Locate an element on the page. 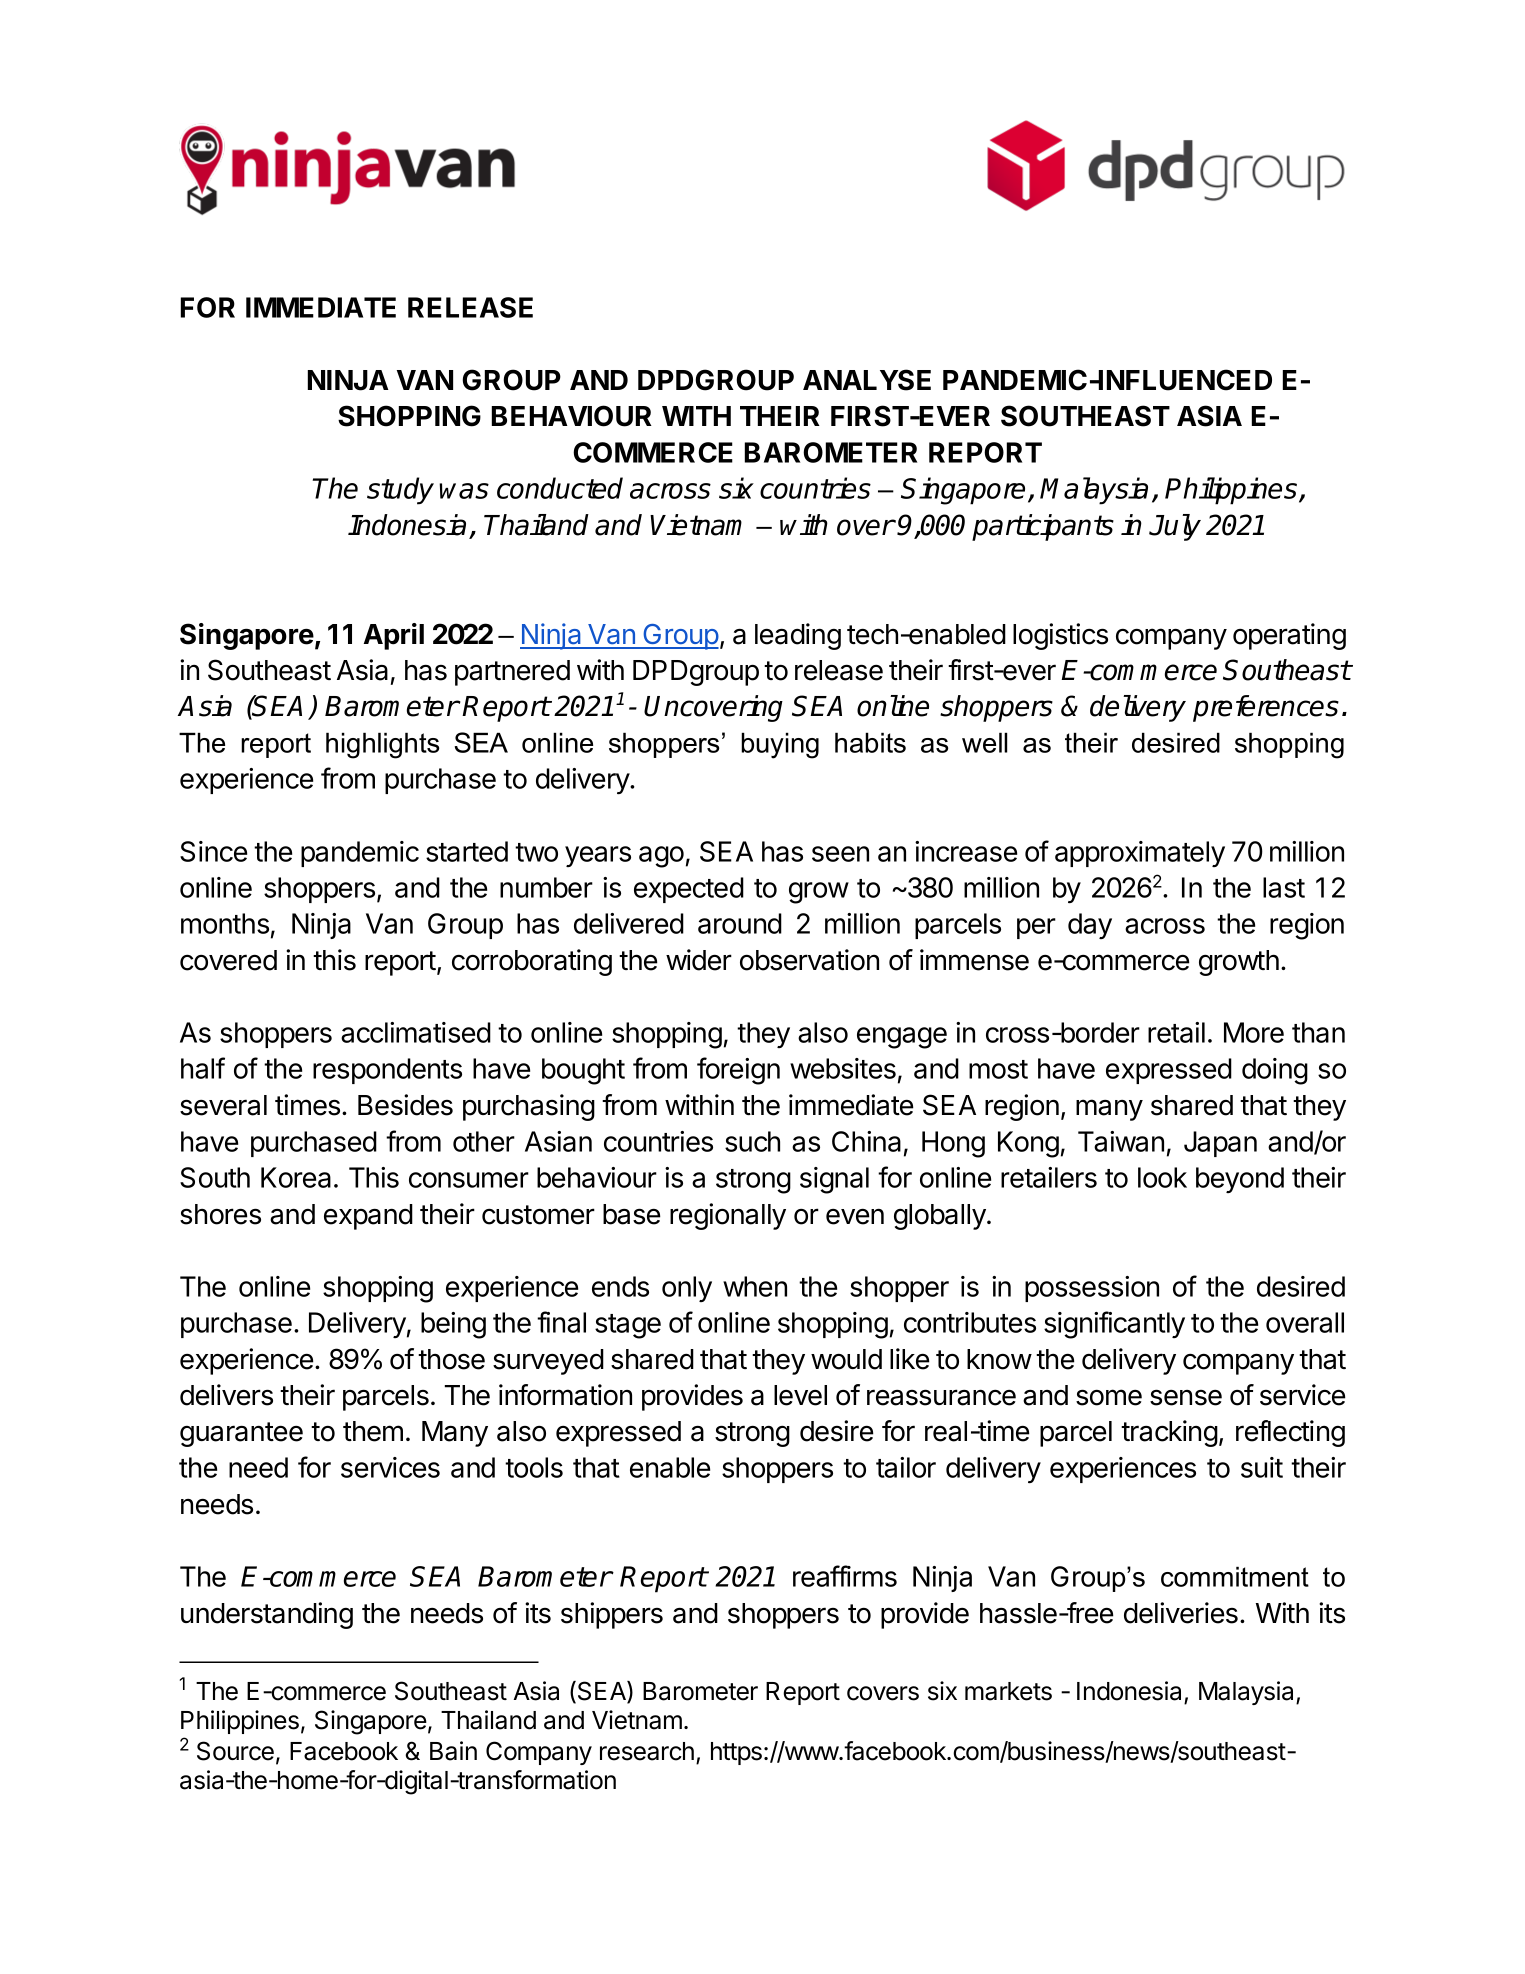  July is located at coordinates (1175, 527).
